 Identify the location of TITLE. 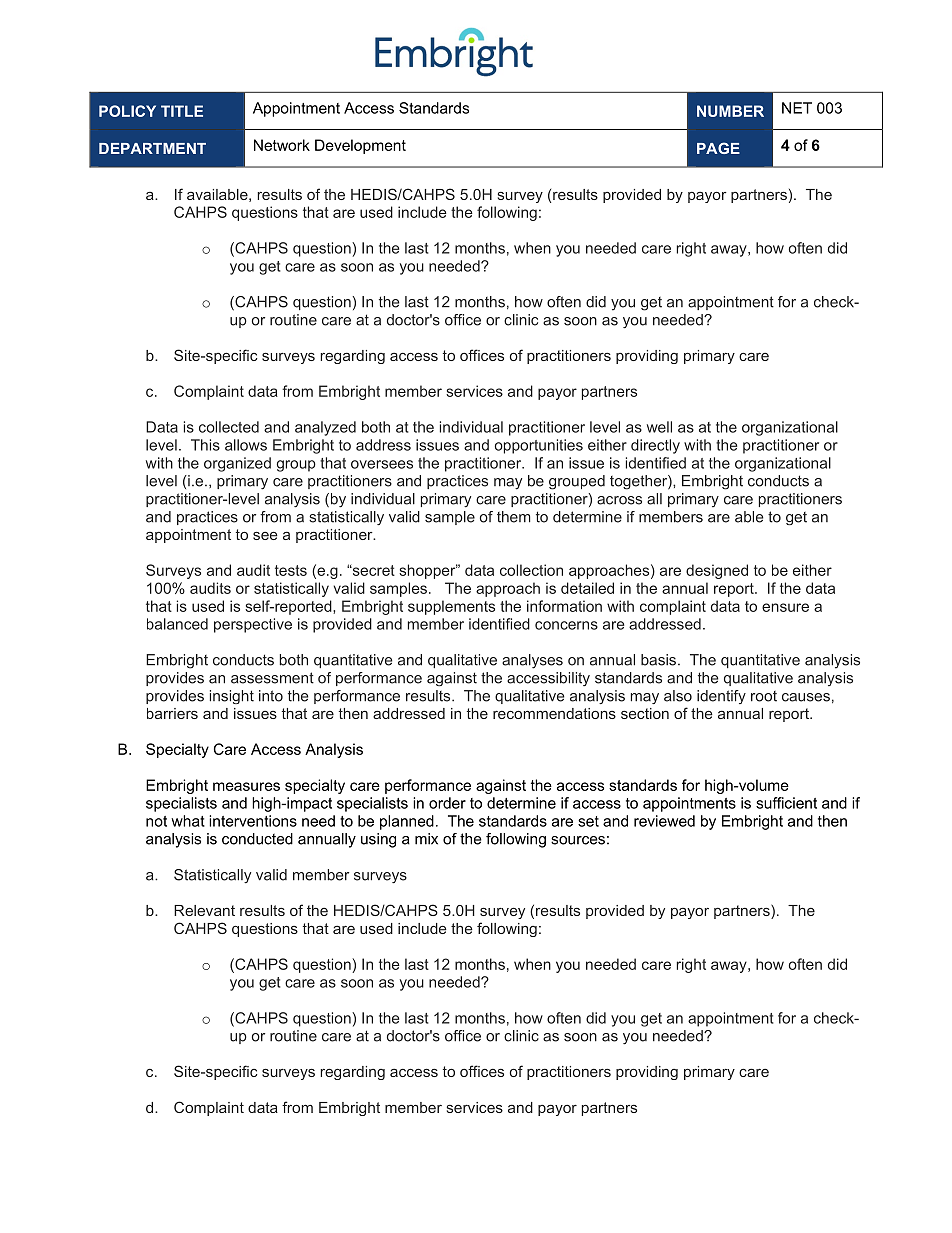
(182, 111).
